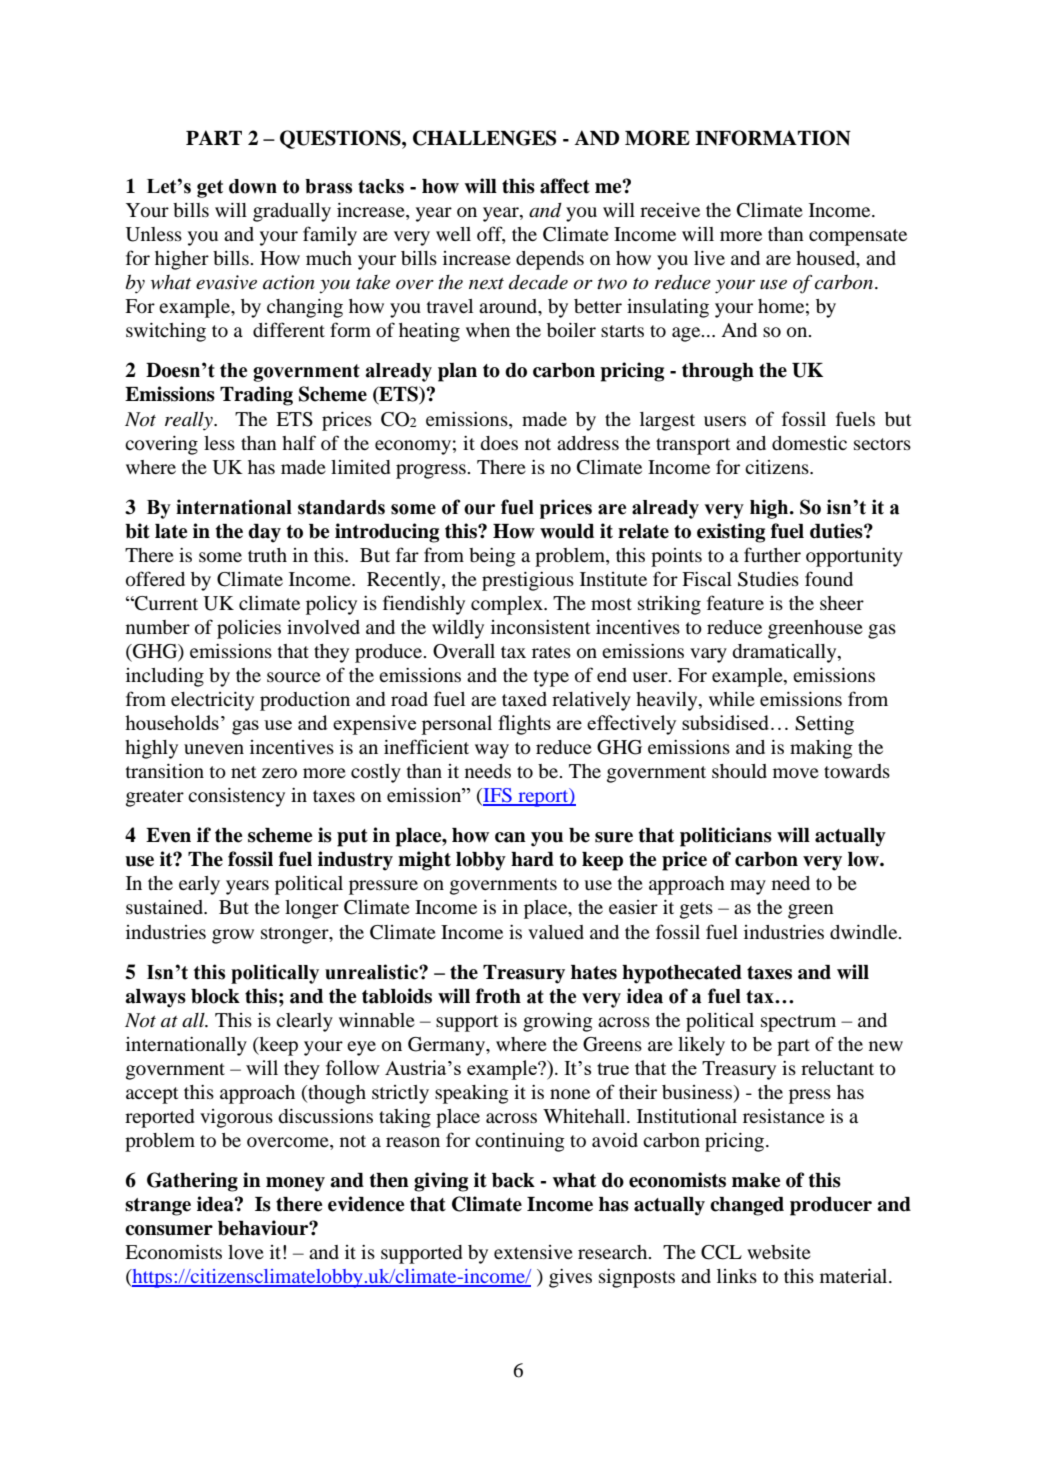 This screenshot has height=1467, width=1037. Describe the element at coordinates (212, 701) in the screenshot. I see `electricity` at that location.
